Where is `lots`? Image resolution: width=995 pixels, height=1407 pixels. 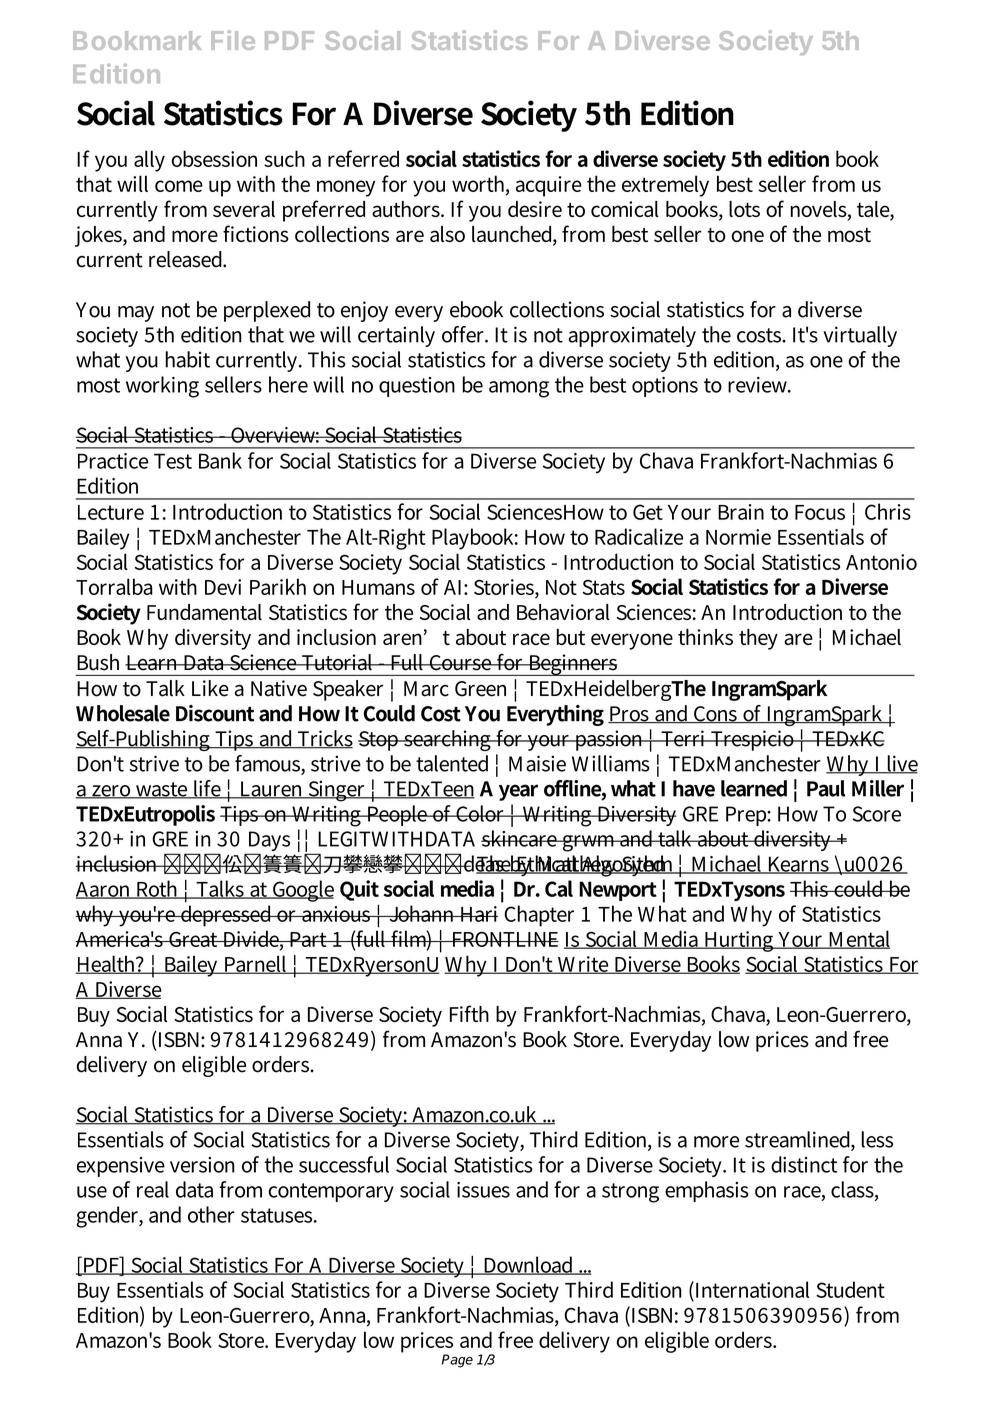
lots is located at coordinates (744, 209).
